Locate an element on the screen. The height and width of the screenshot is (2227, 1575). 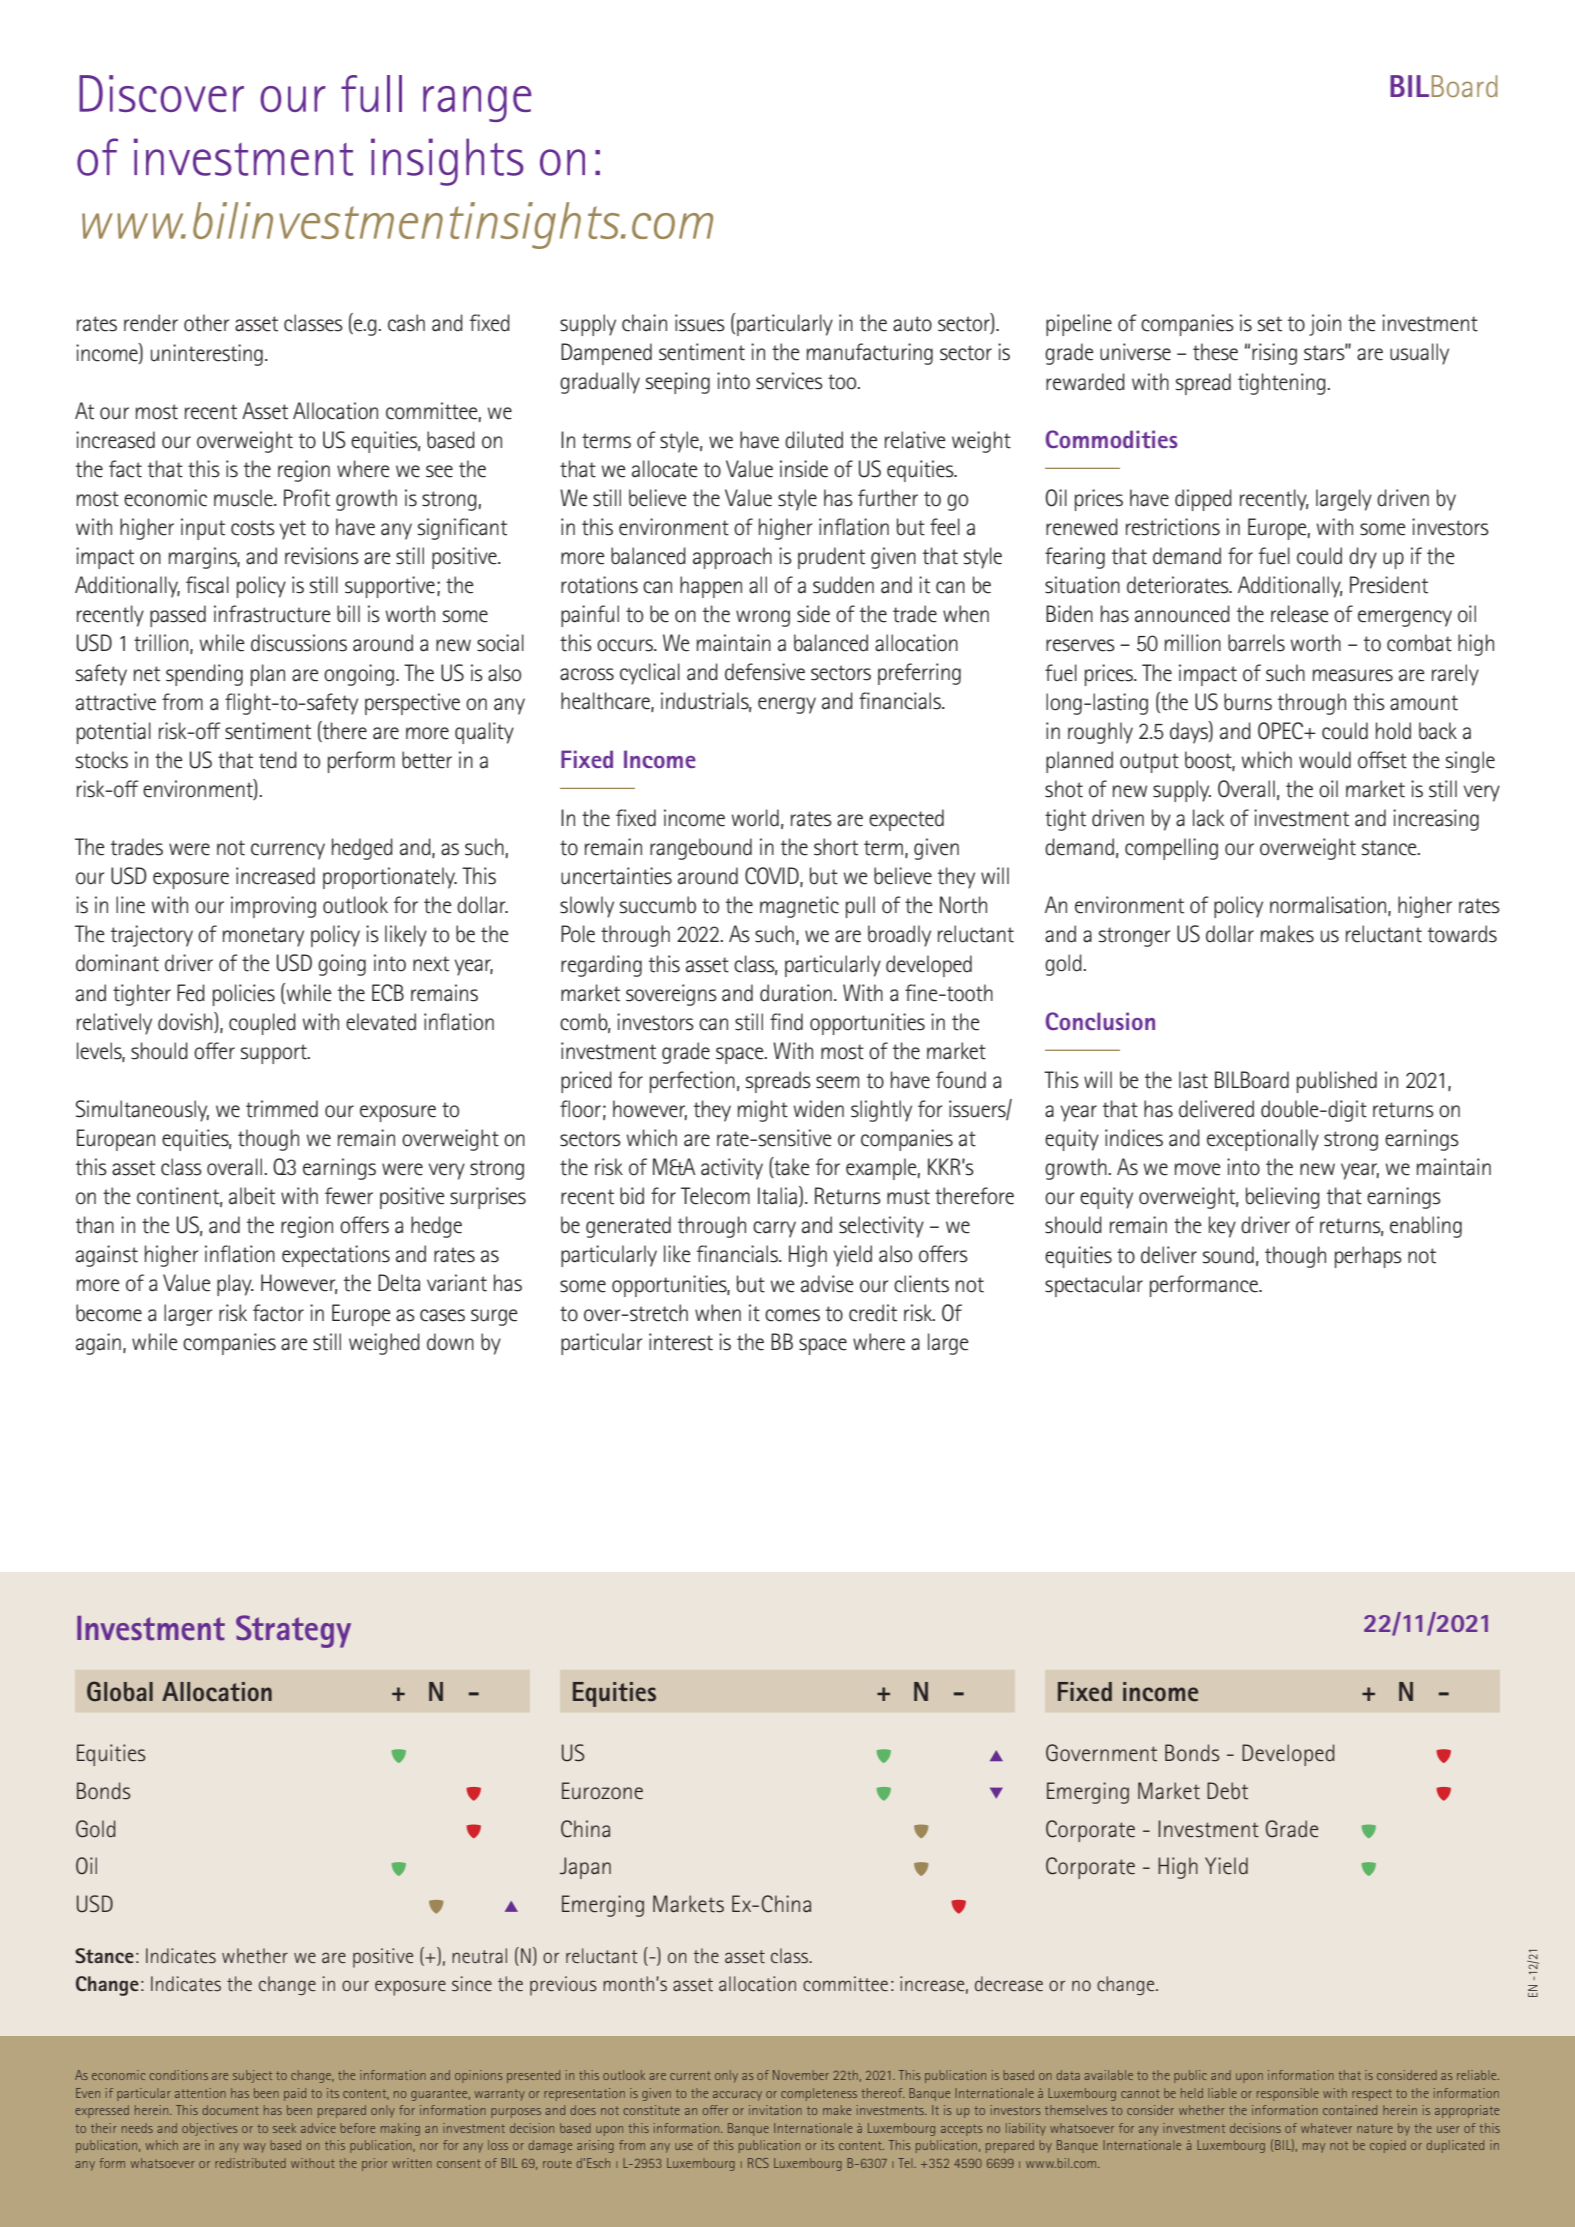
document is located at coordinates (231, 2110).
